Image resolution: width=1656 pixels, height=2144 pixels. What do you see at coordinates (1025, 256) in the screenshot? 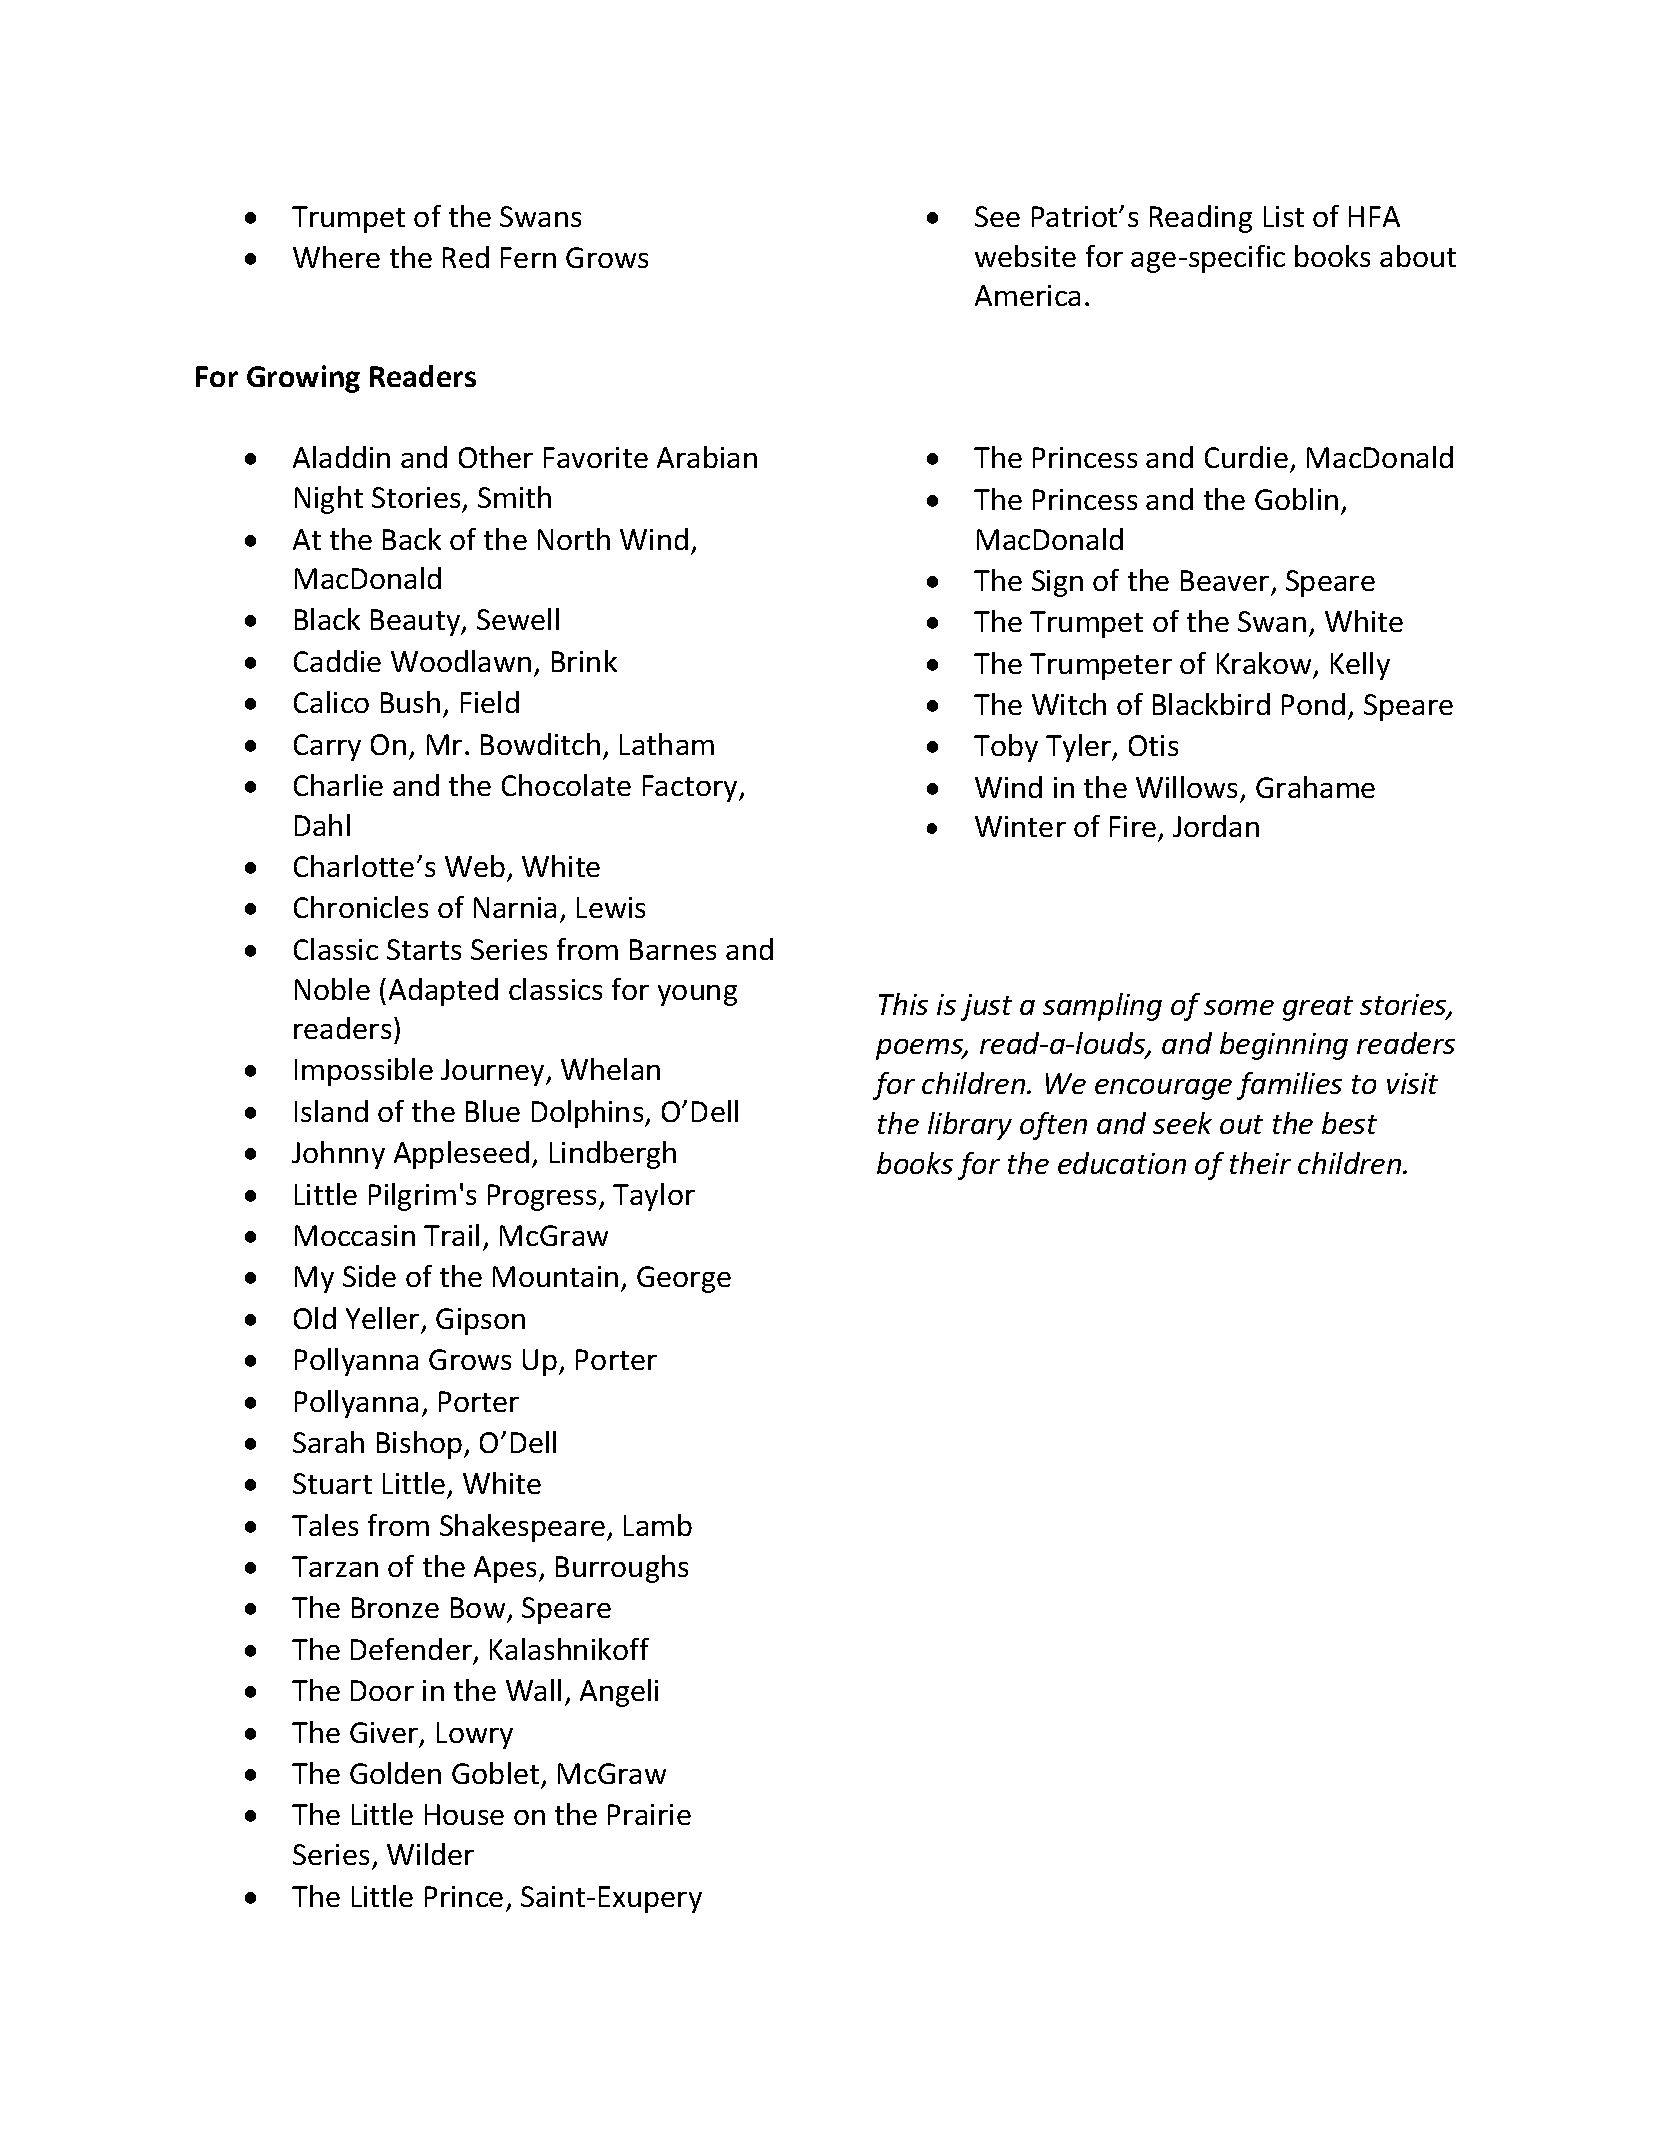
I see `website` at bounding box center [1025, 256].
